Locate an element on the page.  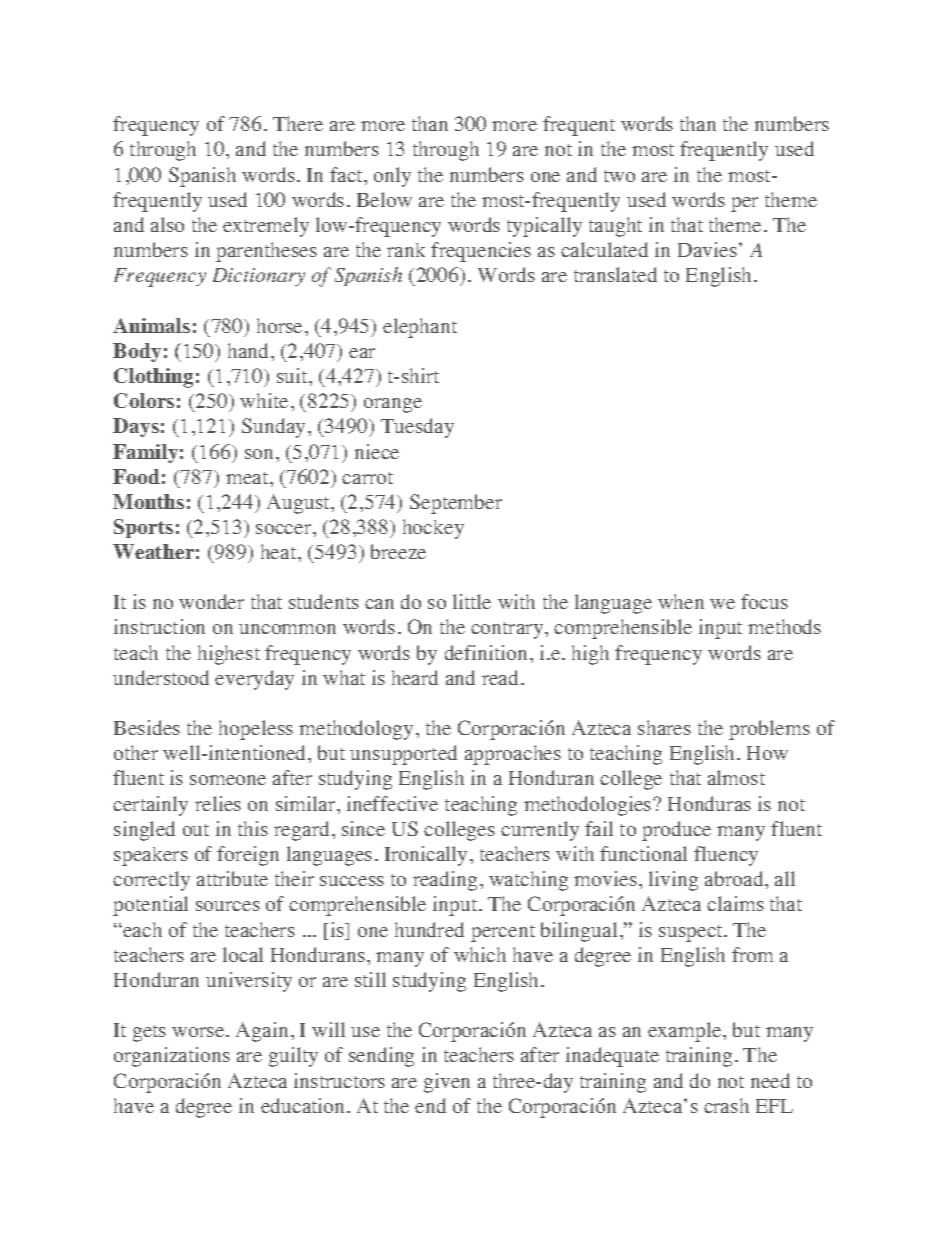
two is located at coordinates (619, 176).
